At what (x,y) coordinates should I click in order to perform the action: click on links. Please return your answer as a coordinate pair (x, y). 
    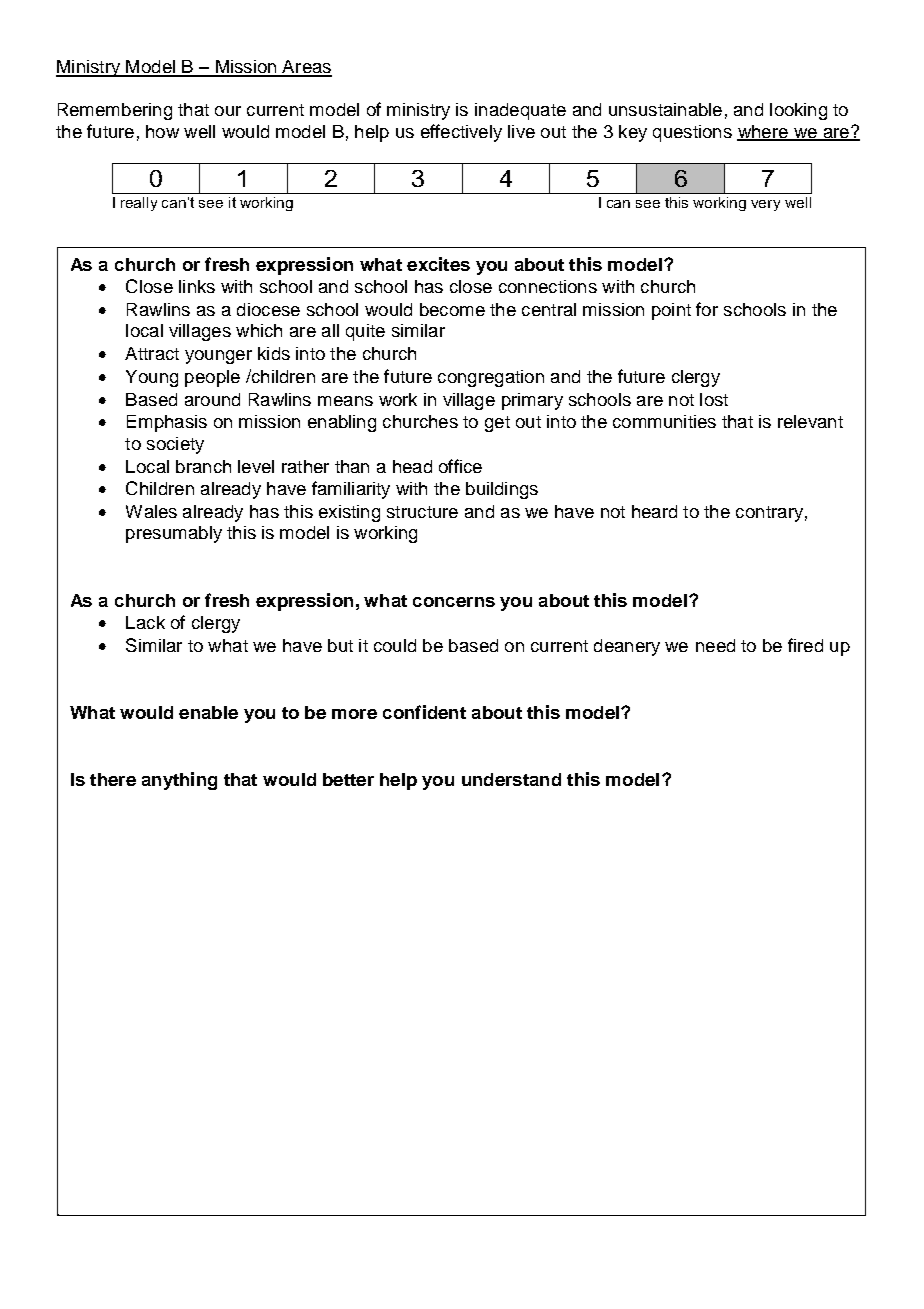
    Looking at the image, I should click on (197, 286).
